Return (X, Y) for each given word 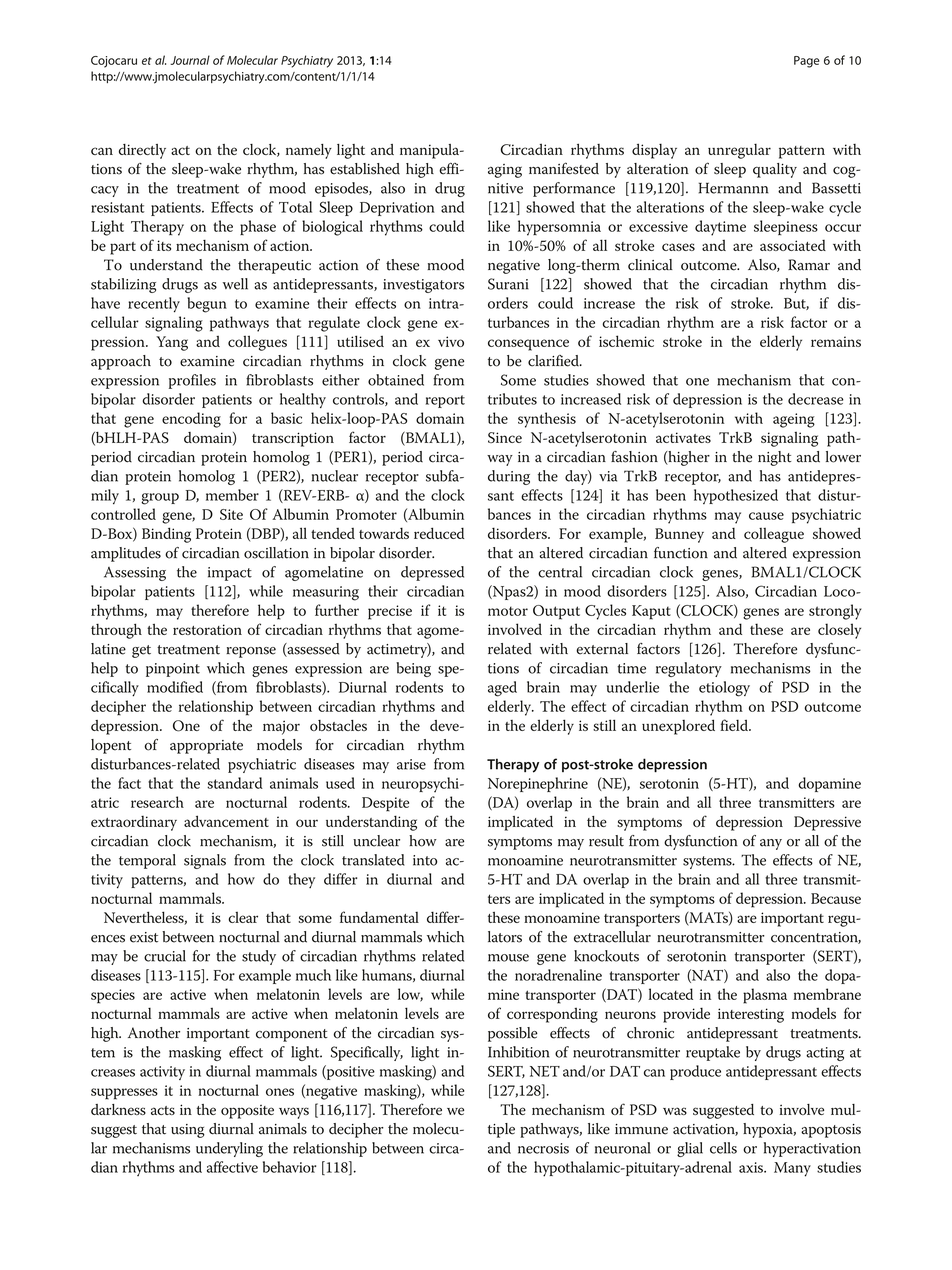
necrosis (543, 1148)
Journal (190, 60)
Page (807, 62)
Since (505, 437)
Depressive (827, 823)
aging (505, 171)
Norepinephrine (538, 784)
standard (235, 783)
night (775, 458)
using (188, 1131)
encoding (191, 420)
